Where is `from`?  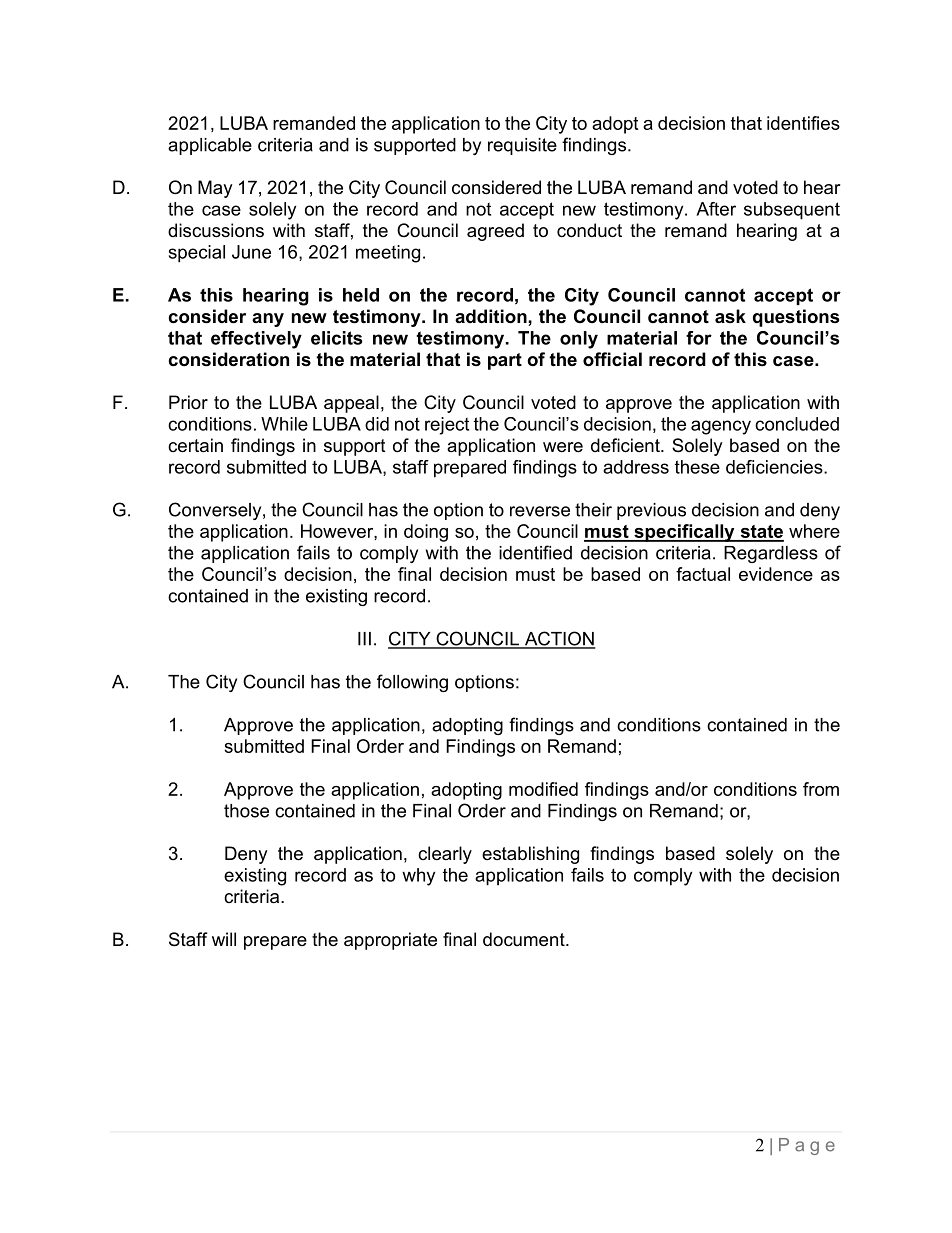 from is located at coordinates (821, 789).
